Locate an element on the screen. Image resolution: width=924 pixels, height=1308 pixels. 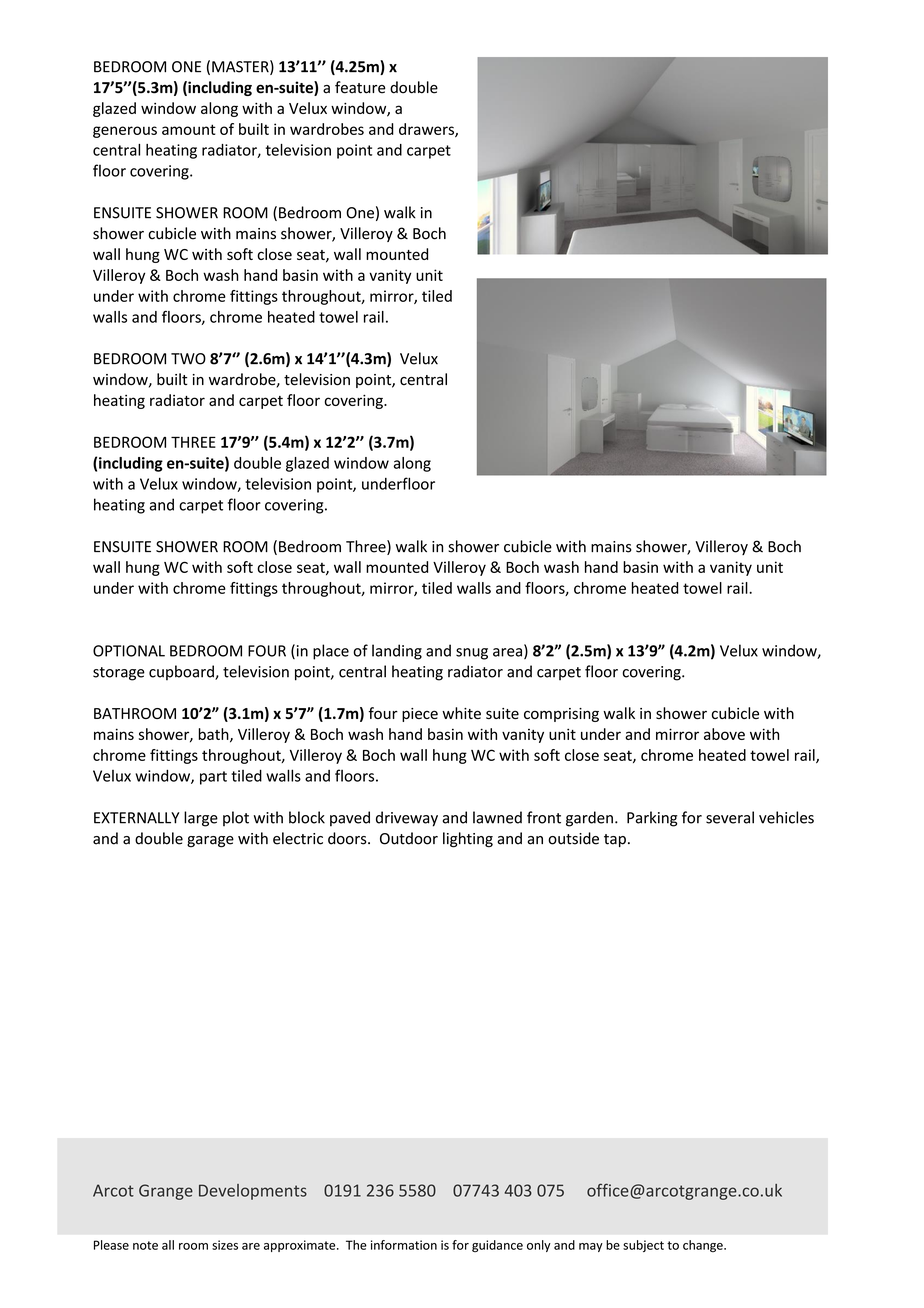
amount is located at coordinates (189, 129).
